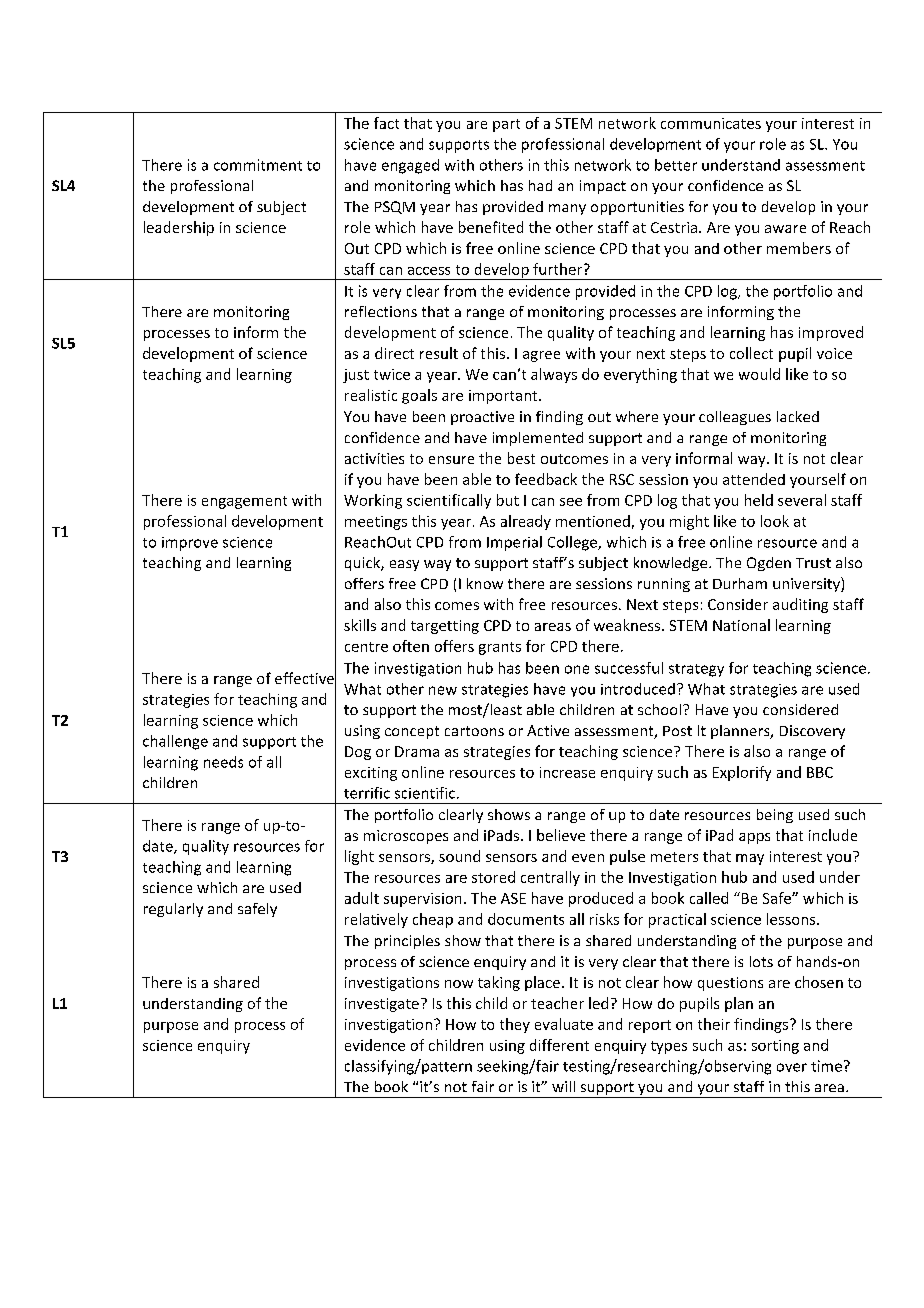  I want to click on just, so click(356, 376).
